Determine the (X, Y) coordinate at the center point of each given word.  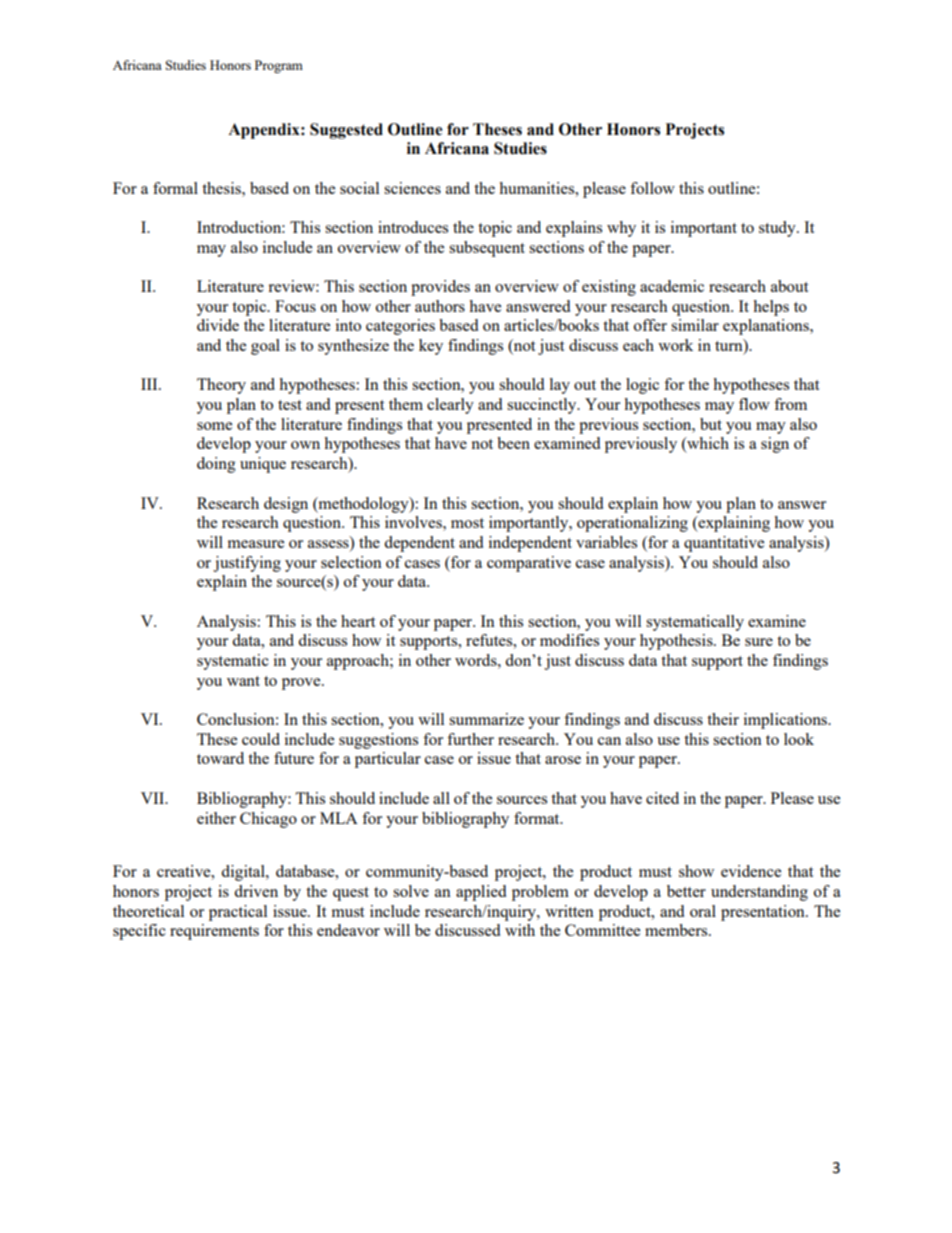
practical (238, 913)
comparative (529, 564)
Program (279, 66)
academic (672, 286)
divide (218, 325)
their (723, 719)
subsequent (487, 249)
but (711, 424)
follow (652, 188)
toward (220, 758)
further (470, 739)
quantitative (724, 544)
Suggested (346, 131)
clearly (450, 406)
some (214, 426)
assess (329, 545)
